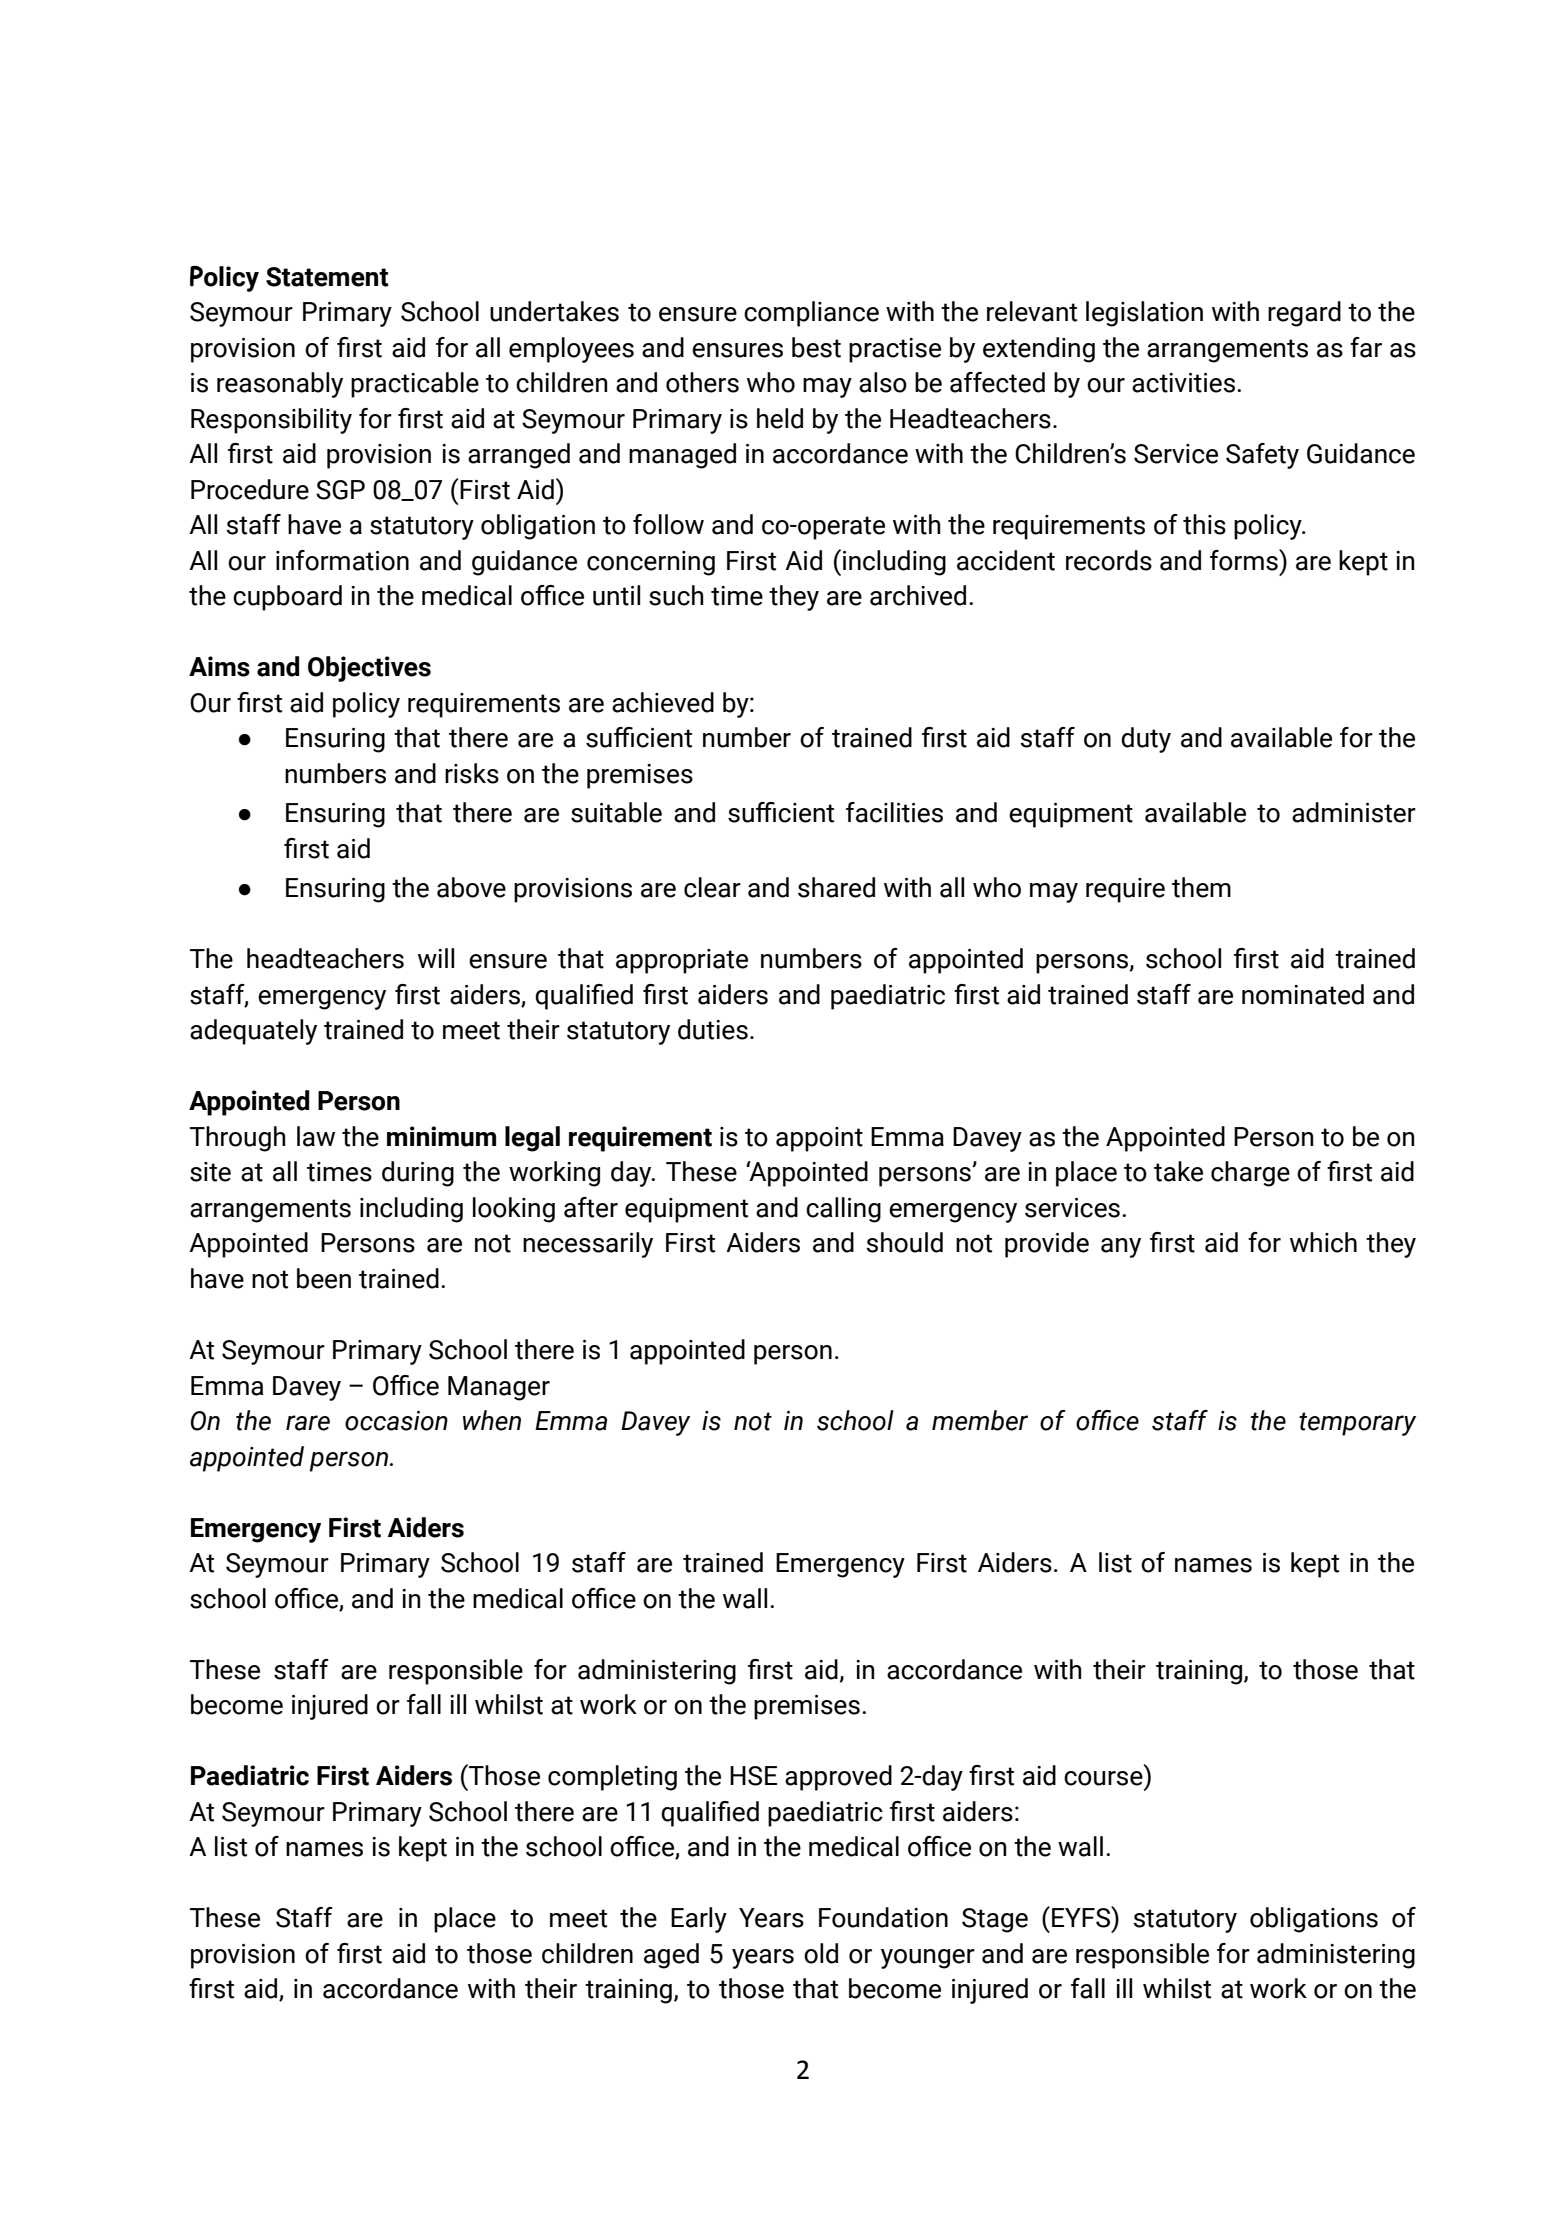  What do you see at coordinates (1357, 1424) in the screenshot?
I see `temporary` at bounding box center [1357, 1424].
